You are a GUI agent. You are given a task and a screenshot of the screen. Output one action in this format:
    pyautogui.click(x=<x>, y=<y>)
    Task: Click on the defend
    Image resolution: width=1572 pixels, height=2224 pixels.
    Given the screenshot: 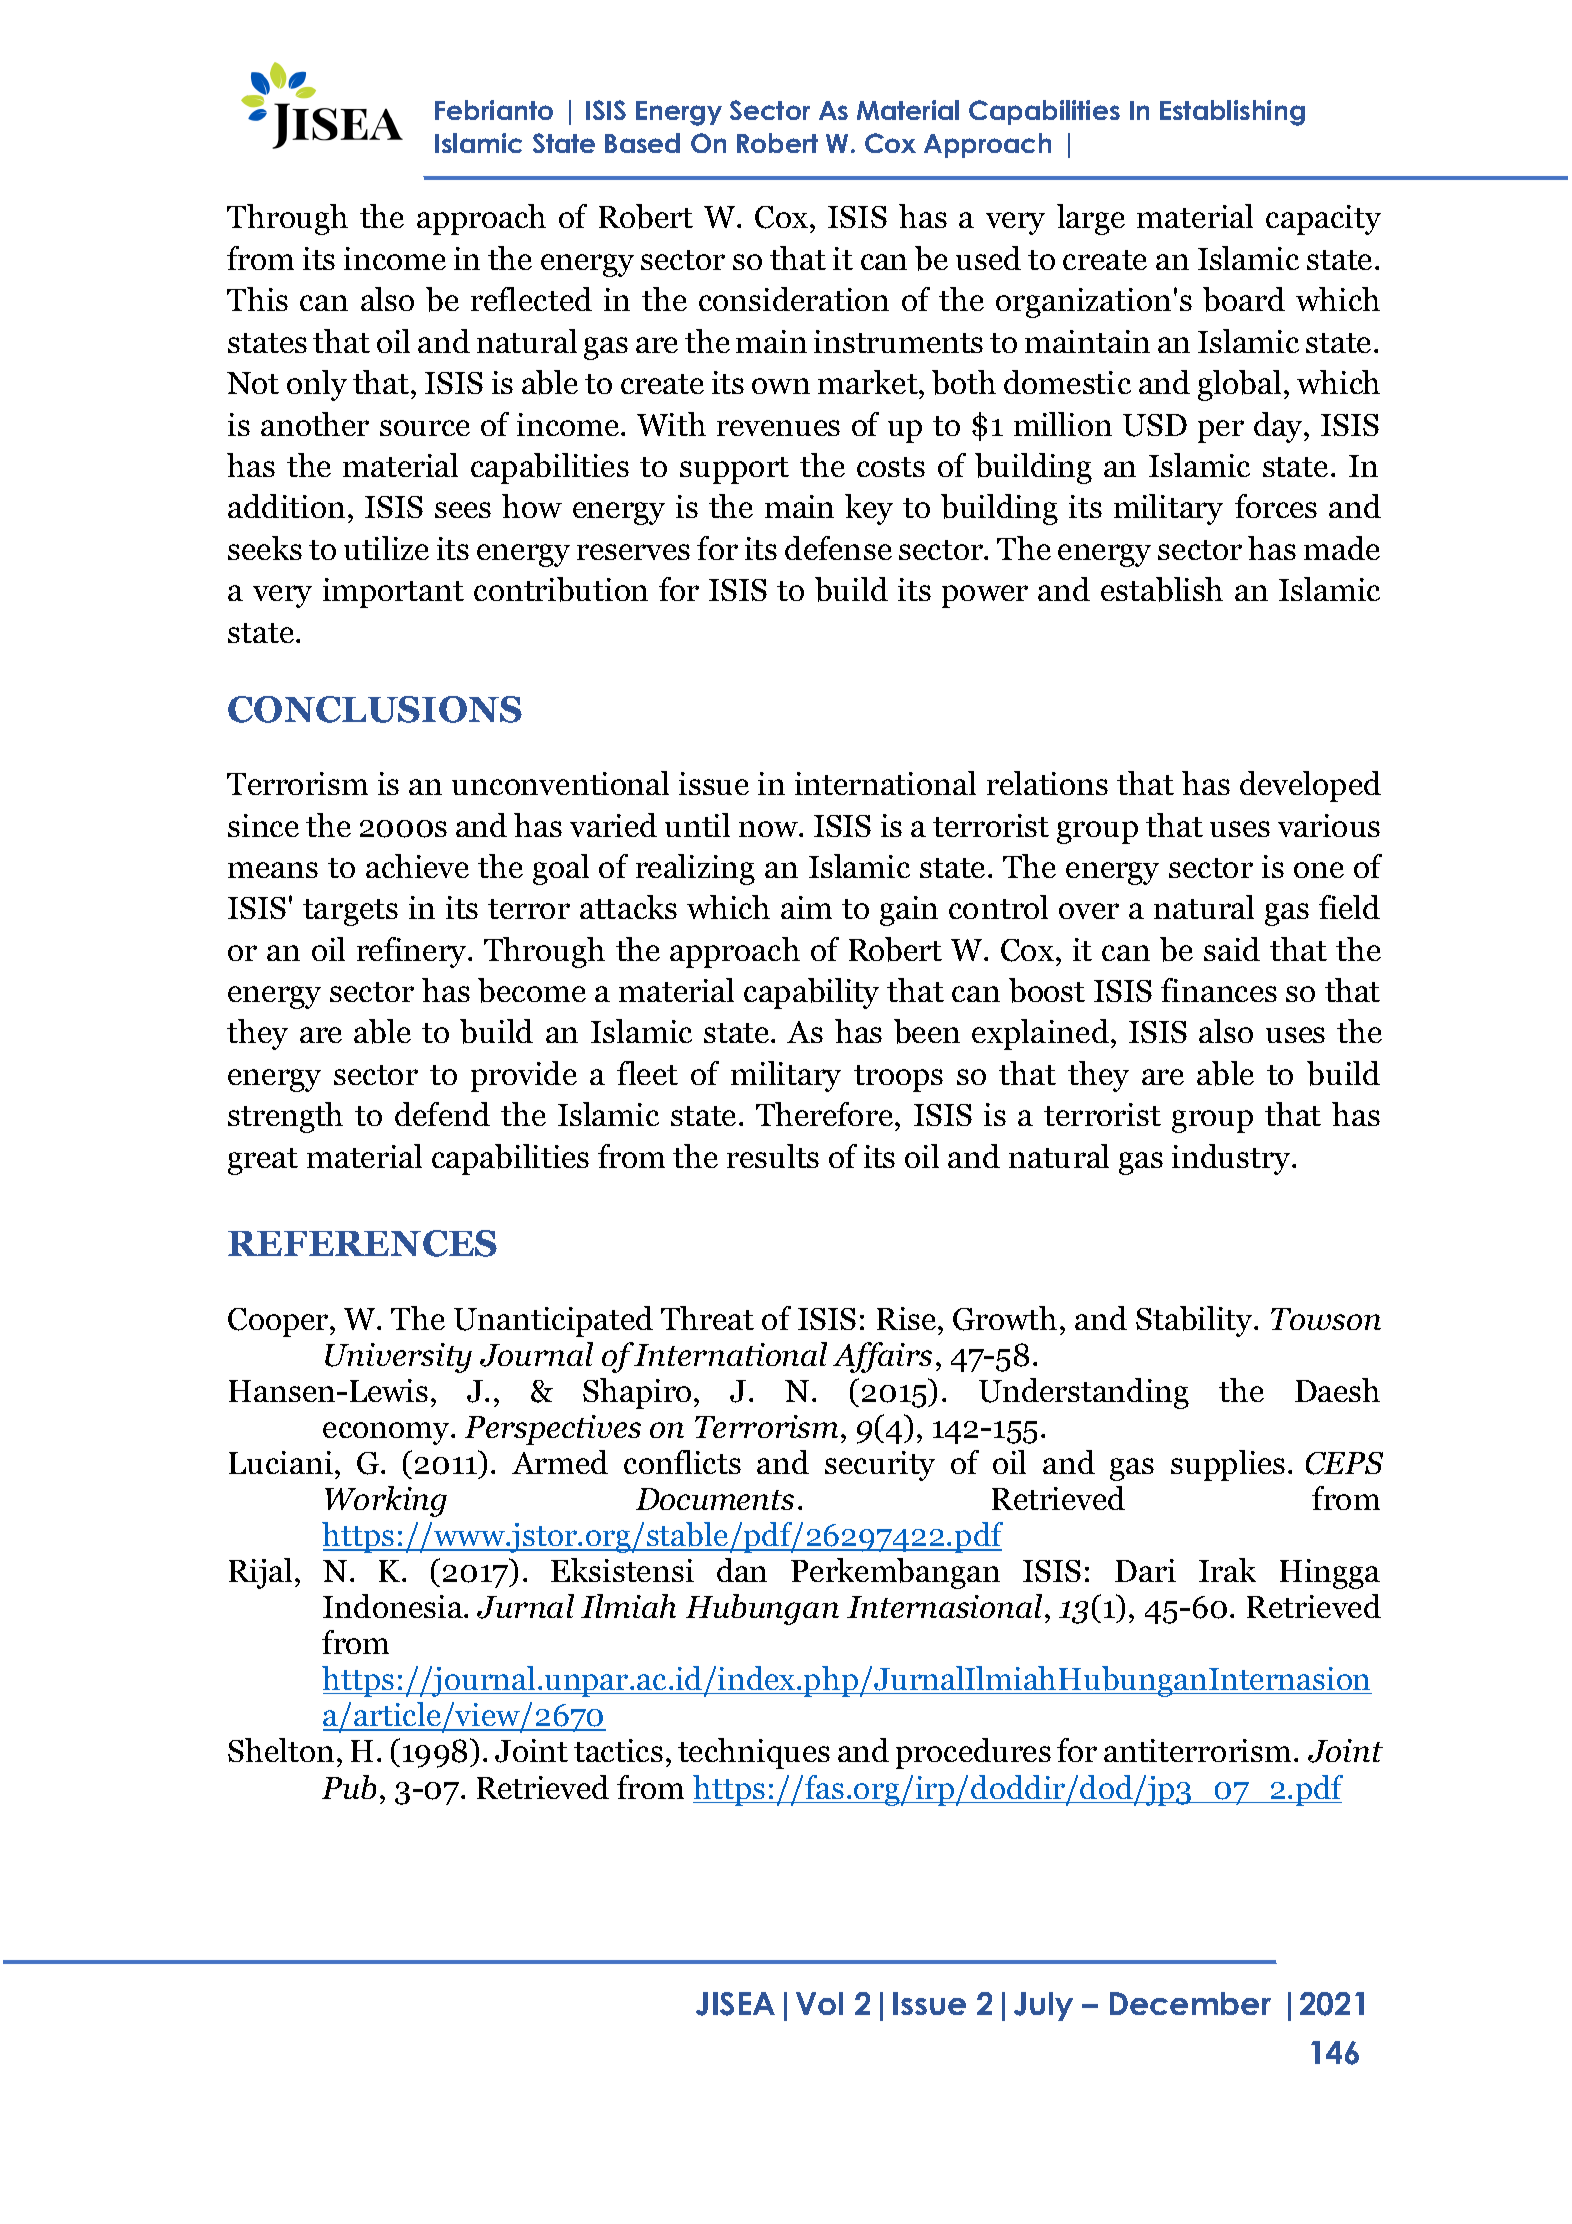 What is the action you would take?
    pyautogui.click(x=442, y=1114)
